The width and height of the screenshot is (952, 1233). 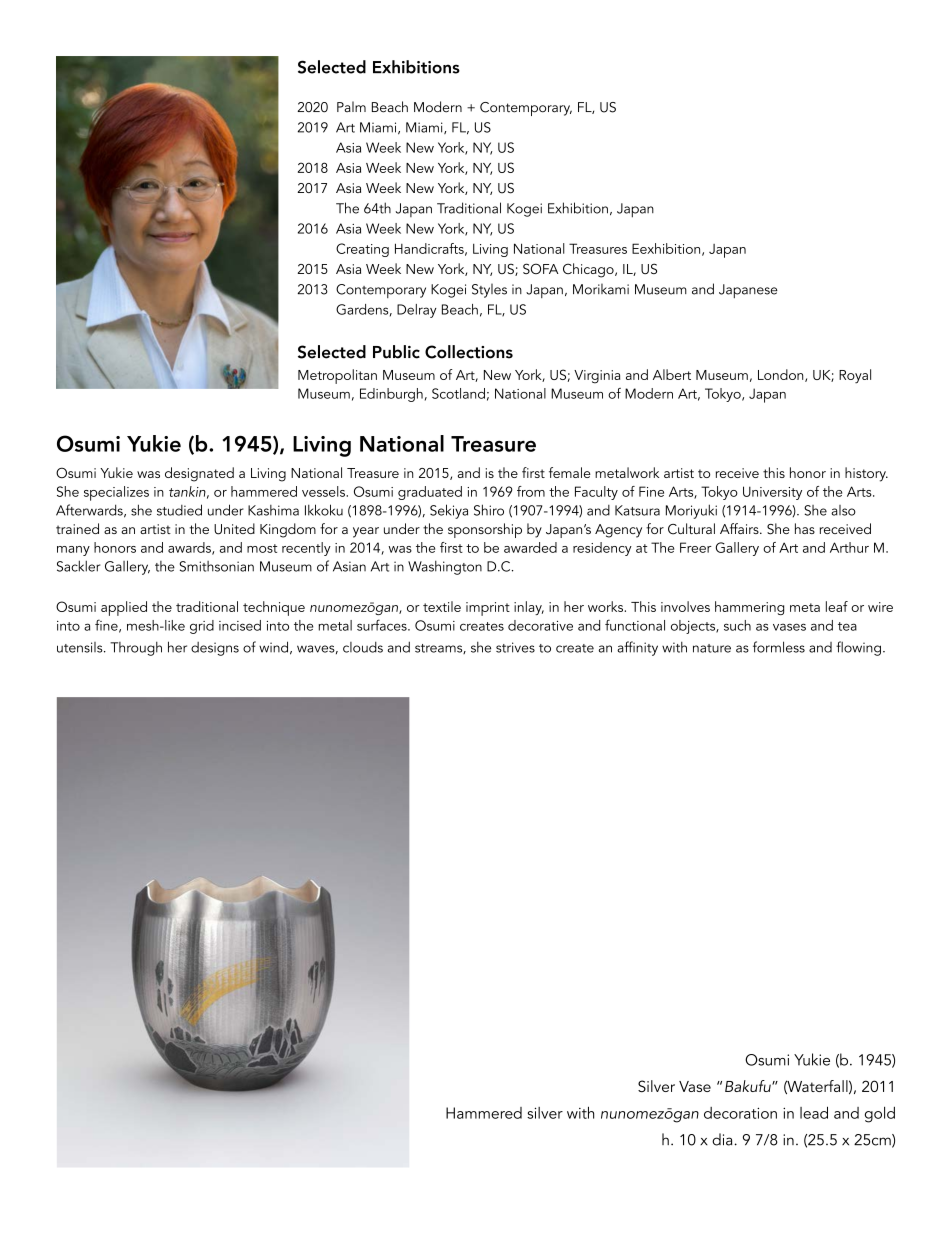 I want to click on SOFA, so click(x=541, y=268).
